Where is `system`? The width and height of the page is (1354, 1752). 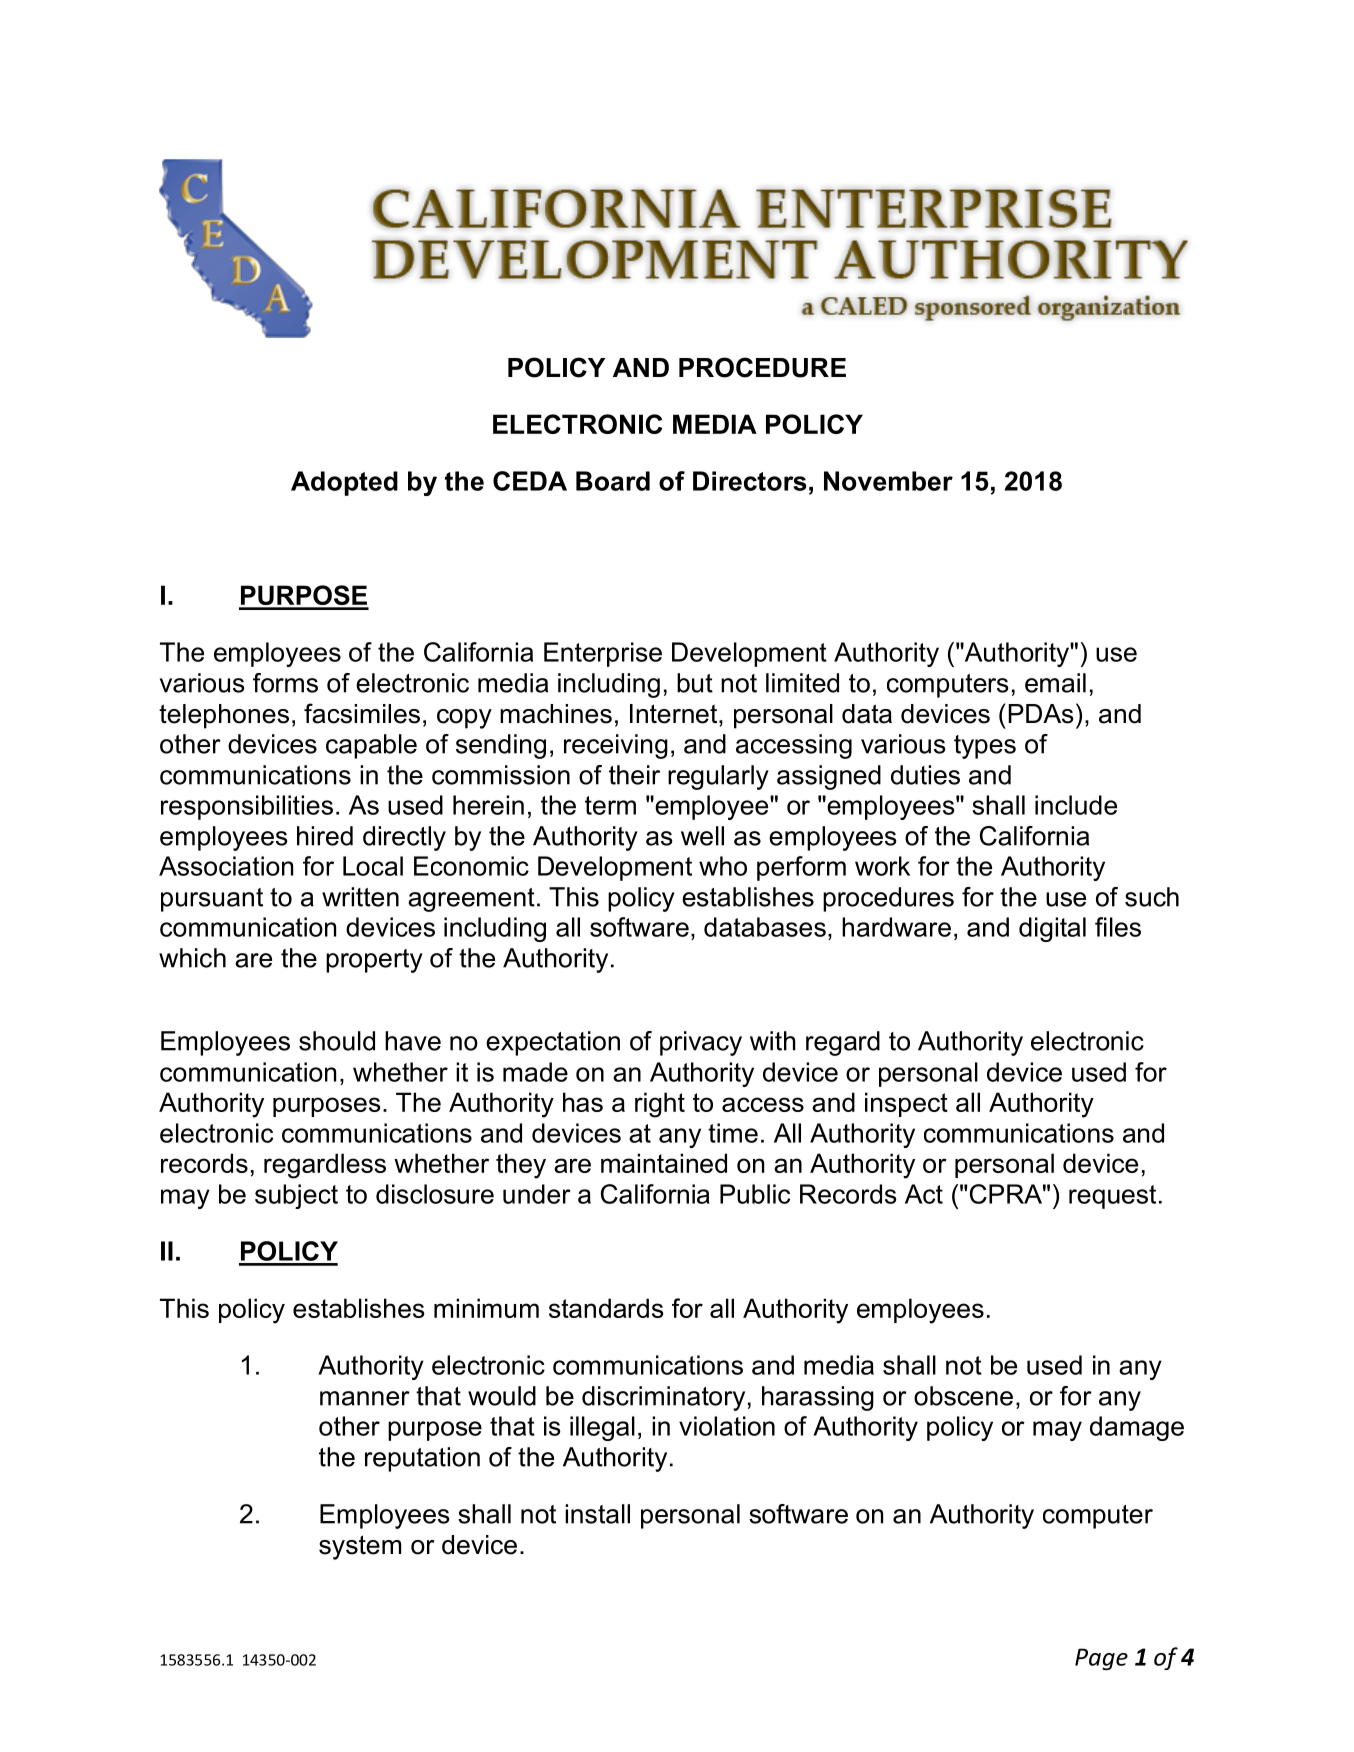
system is located at coordinates (360, 1547).
